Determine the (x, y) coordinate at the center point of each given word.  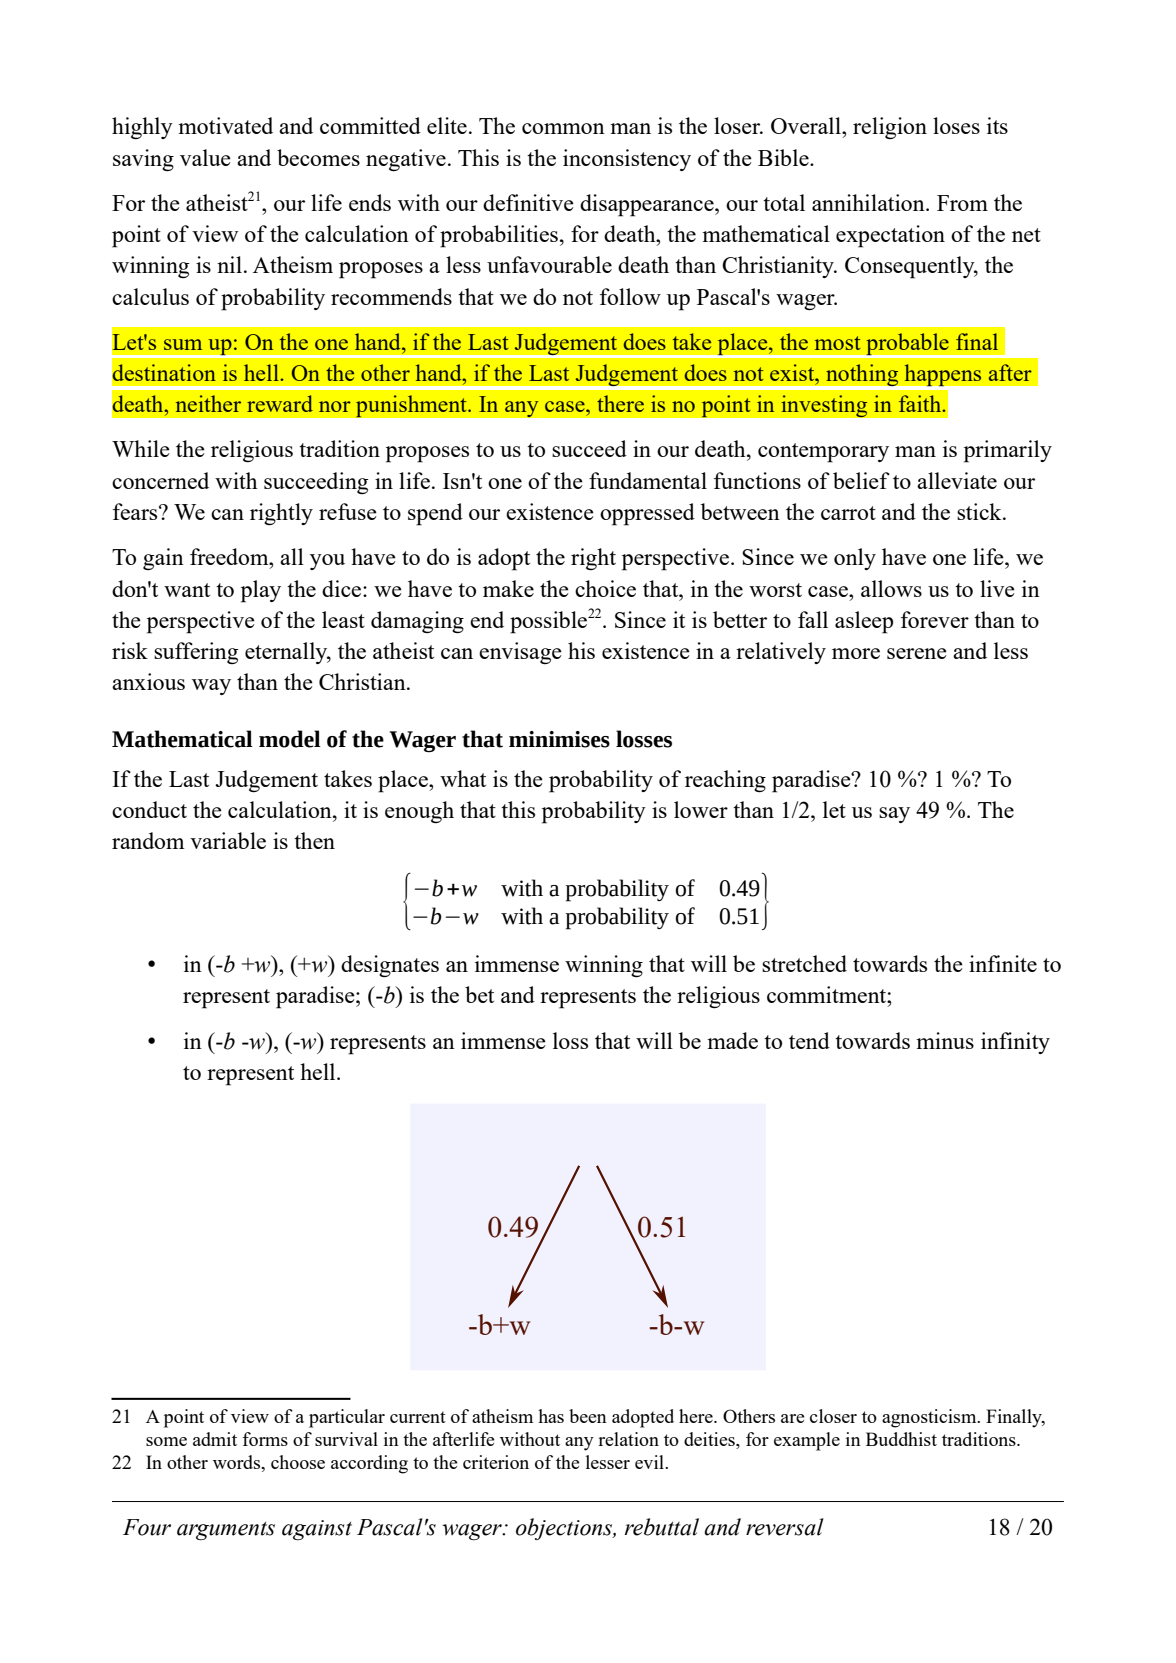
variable (228, 840)
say (894, 815)
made (732, 1040)
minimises (559, 739)
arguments (226, 1531)
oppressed (647, 514)
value (205, 157)
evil (651, 1462)
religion (890, 128)
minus (945, 1040)
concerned (160, 480)
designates (390, 966)
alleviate (957, 480)
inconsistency (627, 160)
